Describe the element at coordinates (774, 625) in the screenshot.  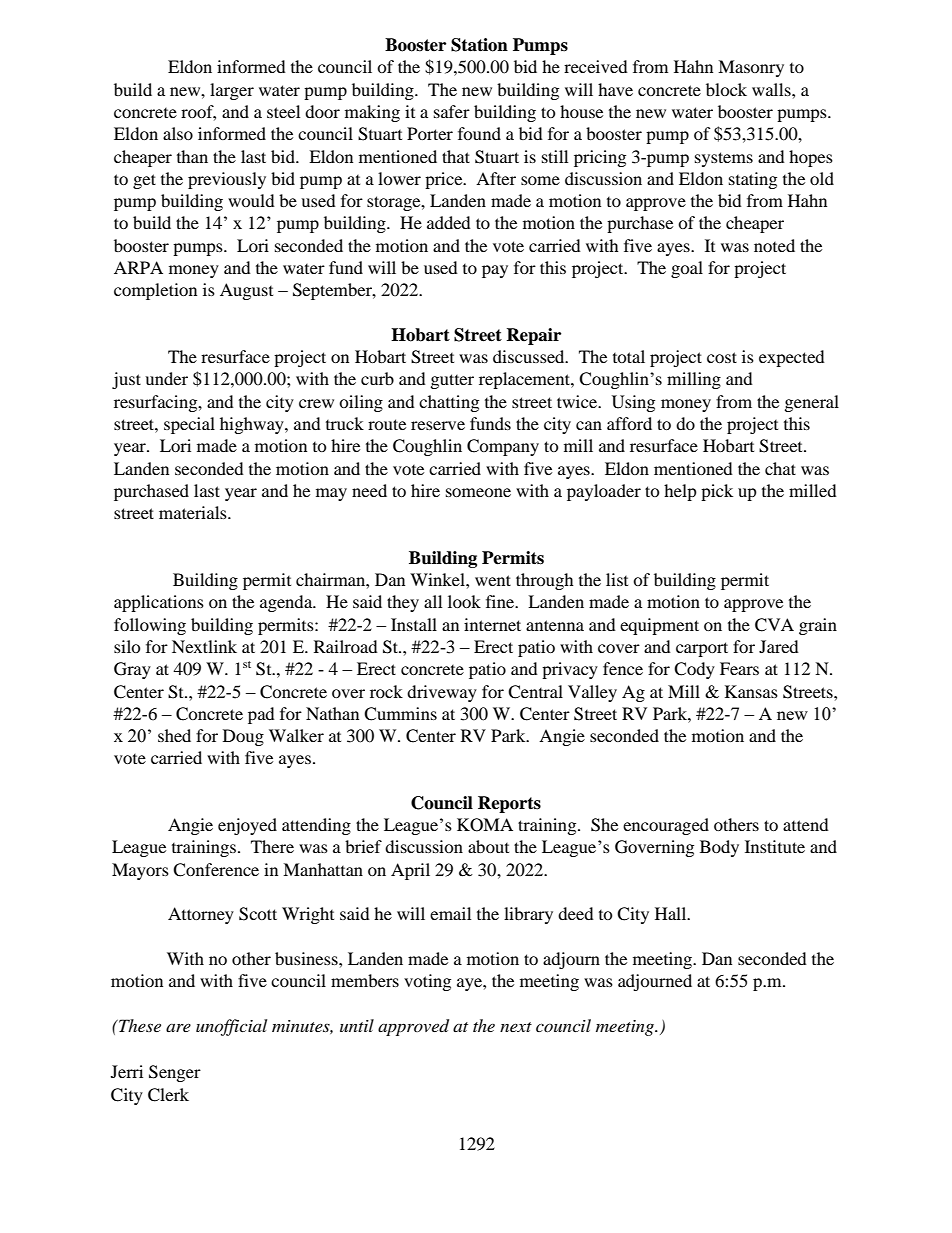
I see `CVA` at that location.
